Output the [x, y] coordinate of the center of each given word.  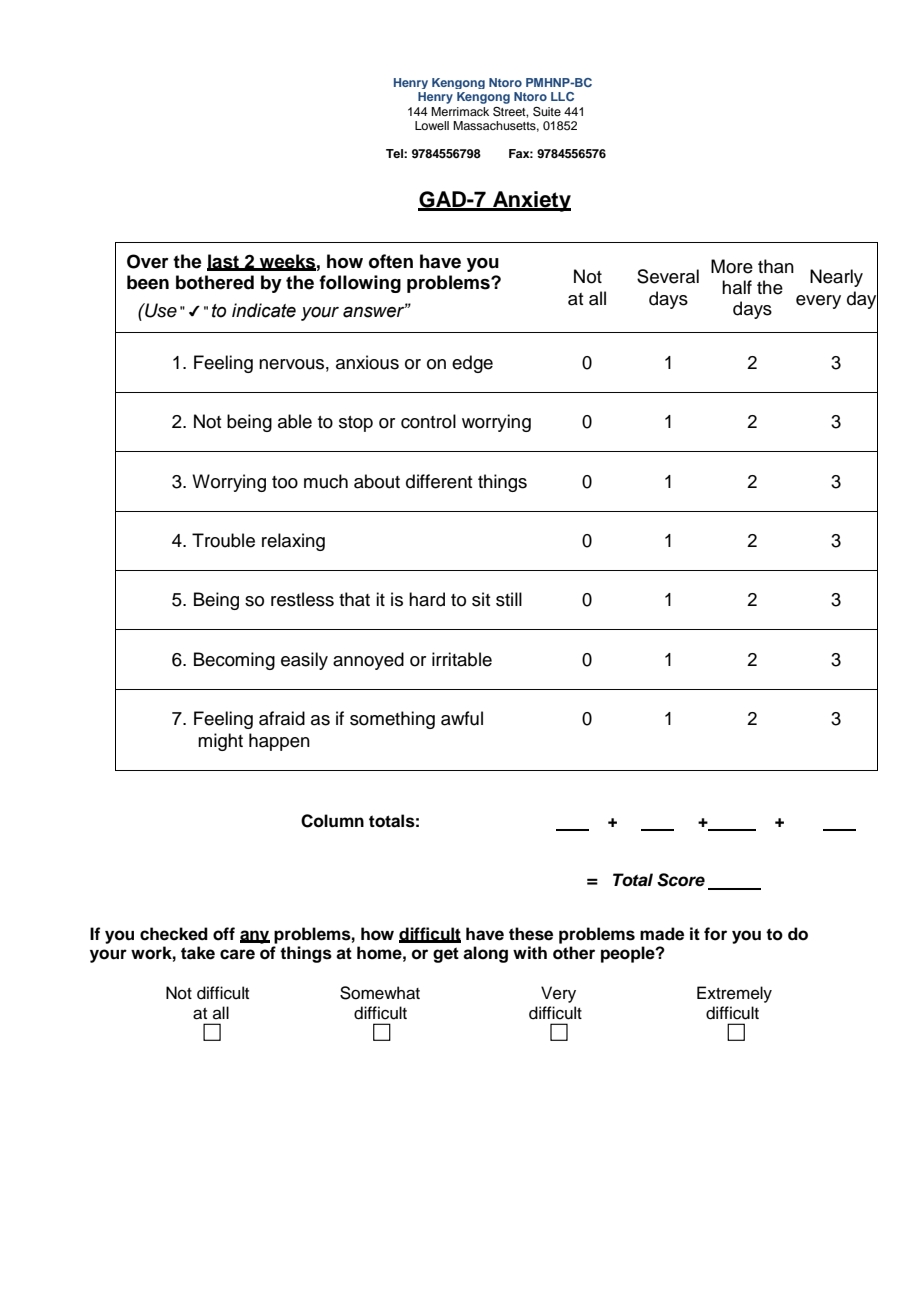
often [391, 261]
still [509, 599]
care [237, 954]
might [220, 742]
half [737, 287]
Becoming [234, 661]
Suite [547, 112]
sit [481, 599]
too [285, 482]
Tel [395, 153]
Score [681, 880]
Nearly [836, 278]
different [439, 481]
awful [462, 718]
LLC [562, 96]
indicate [264, 310]
